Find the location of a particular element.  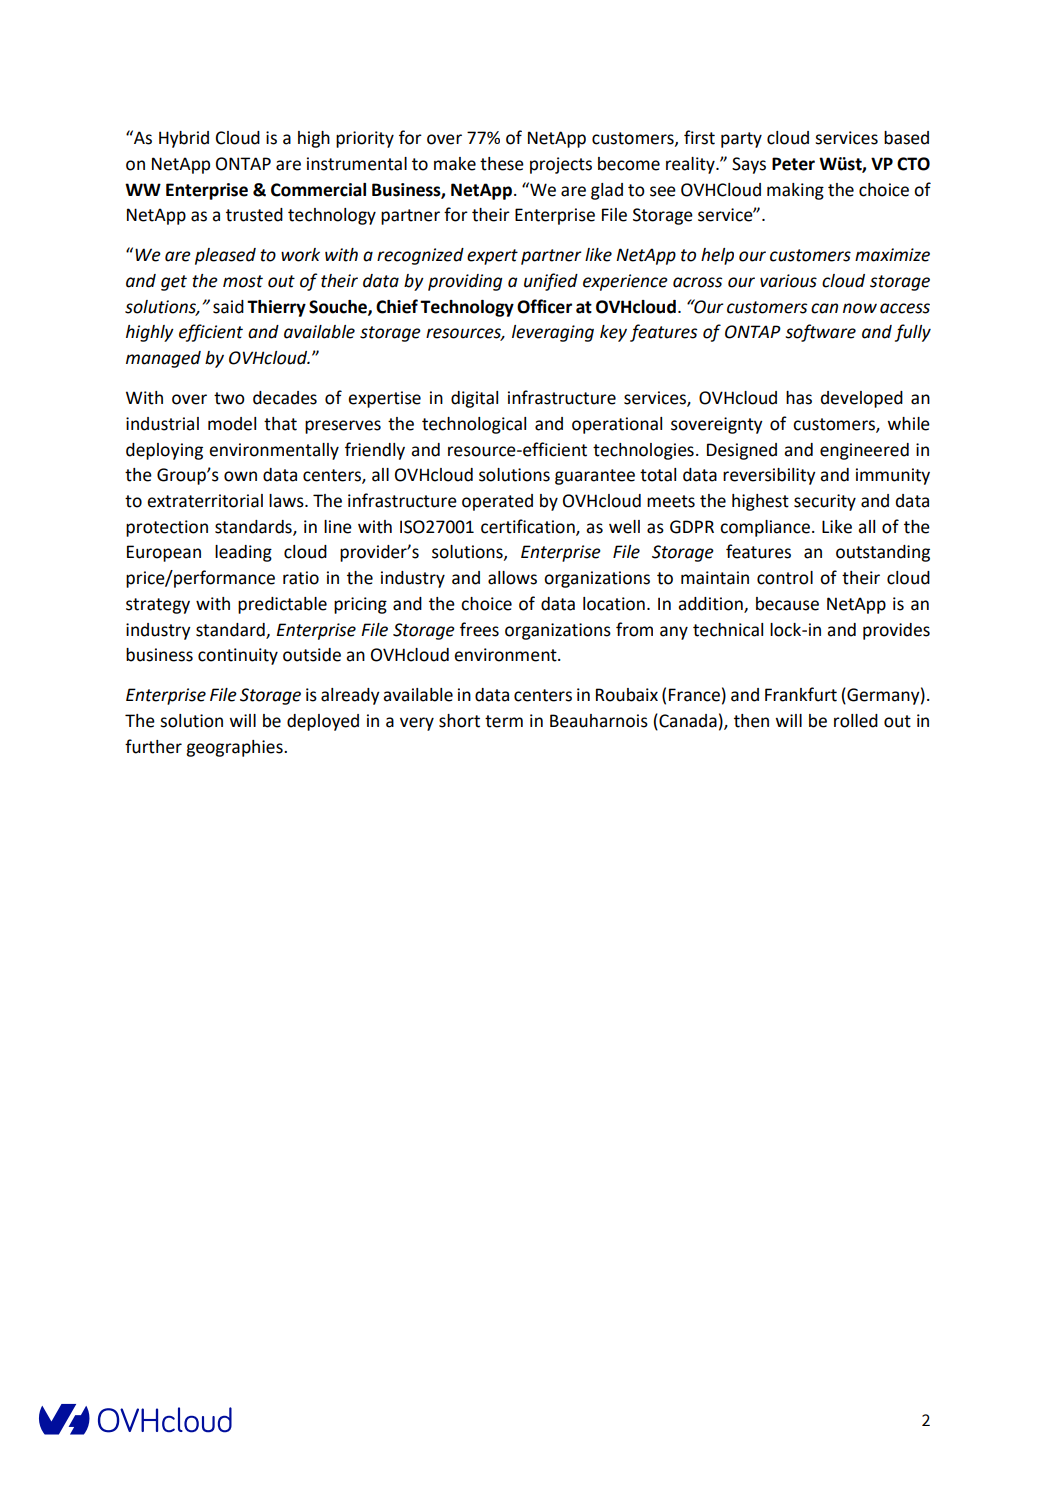

geographies is located at coordinates (235, 748).
